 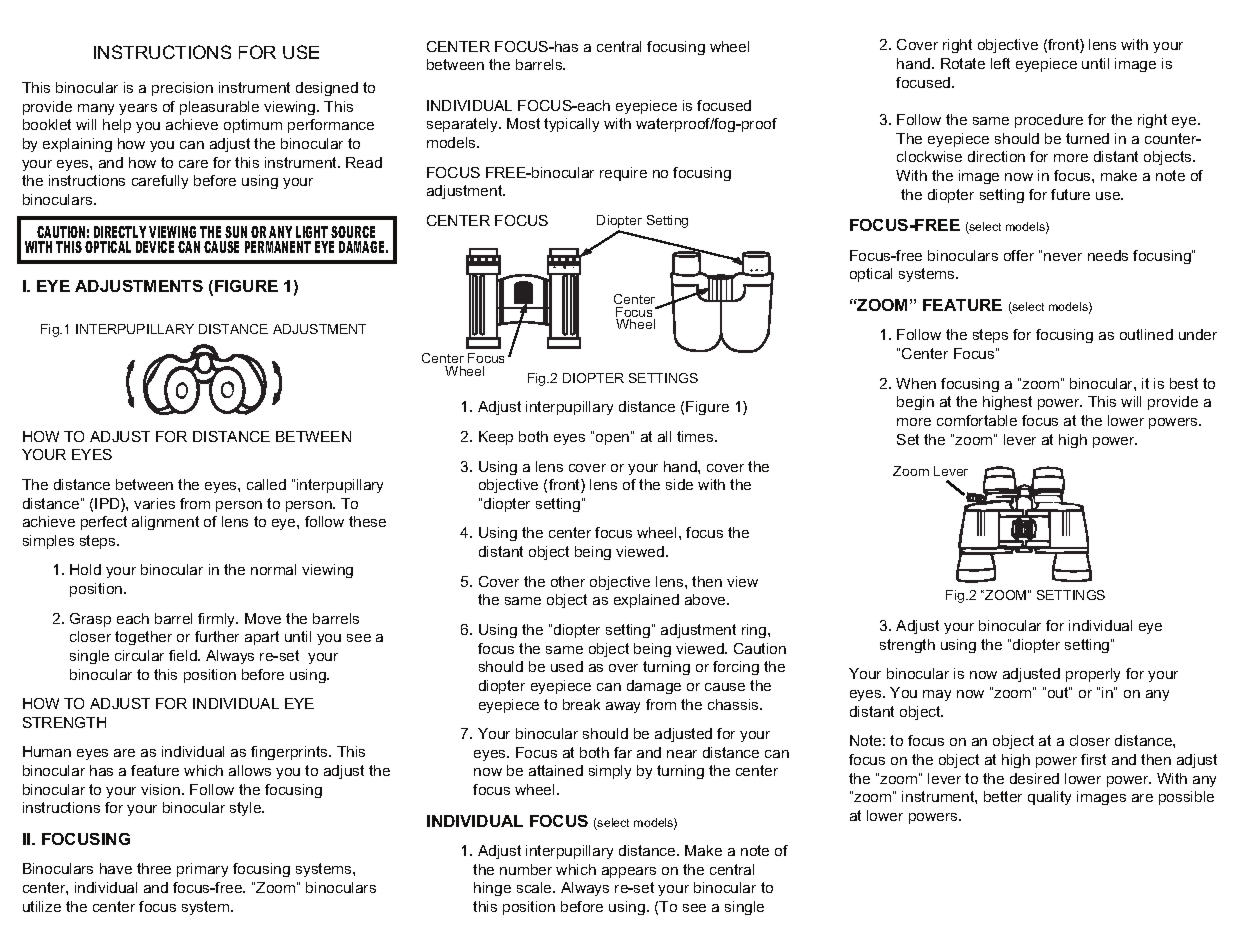 What do you see at coordinates (182, 89) in the screenshot?
I see `precision` at bounding box center [182, 89].
